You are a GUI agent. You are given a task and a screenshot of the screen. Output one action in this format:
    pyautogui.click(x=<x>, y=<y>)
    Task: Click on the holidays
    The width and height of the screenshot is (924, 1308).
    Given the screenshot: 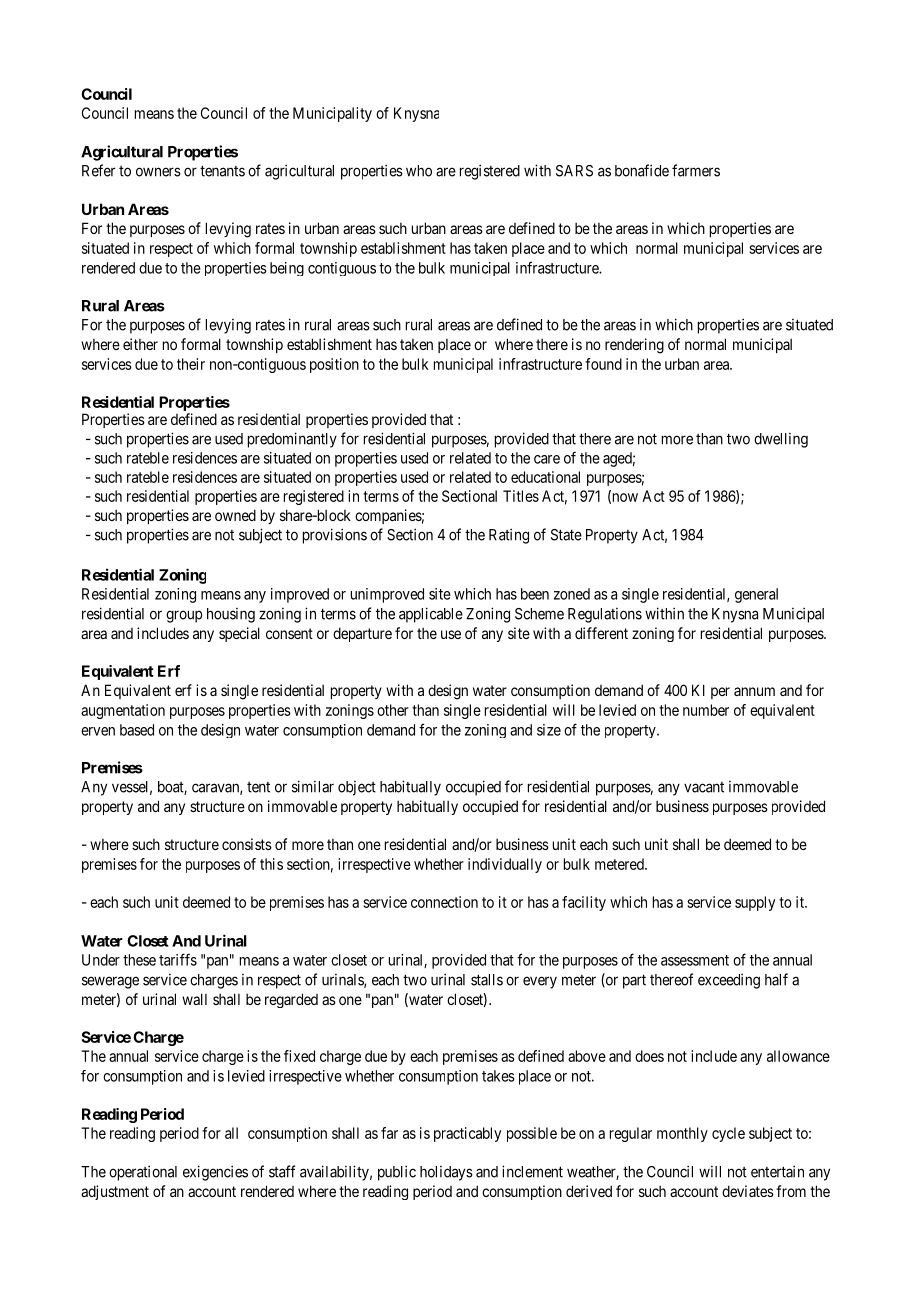 What is the action you would take?
    pyautogui.click(x=446, y=1173)
